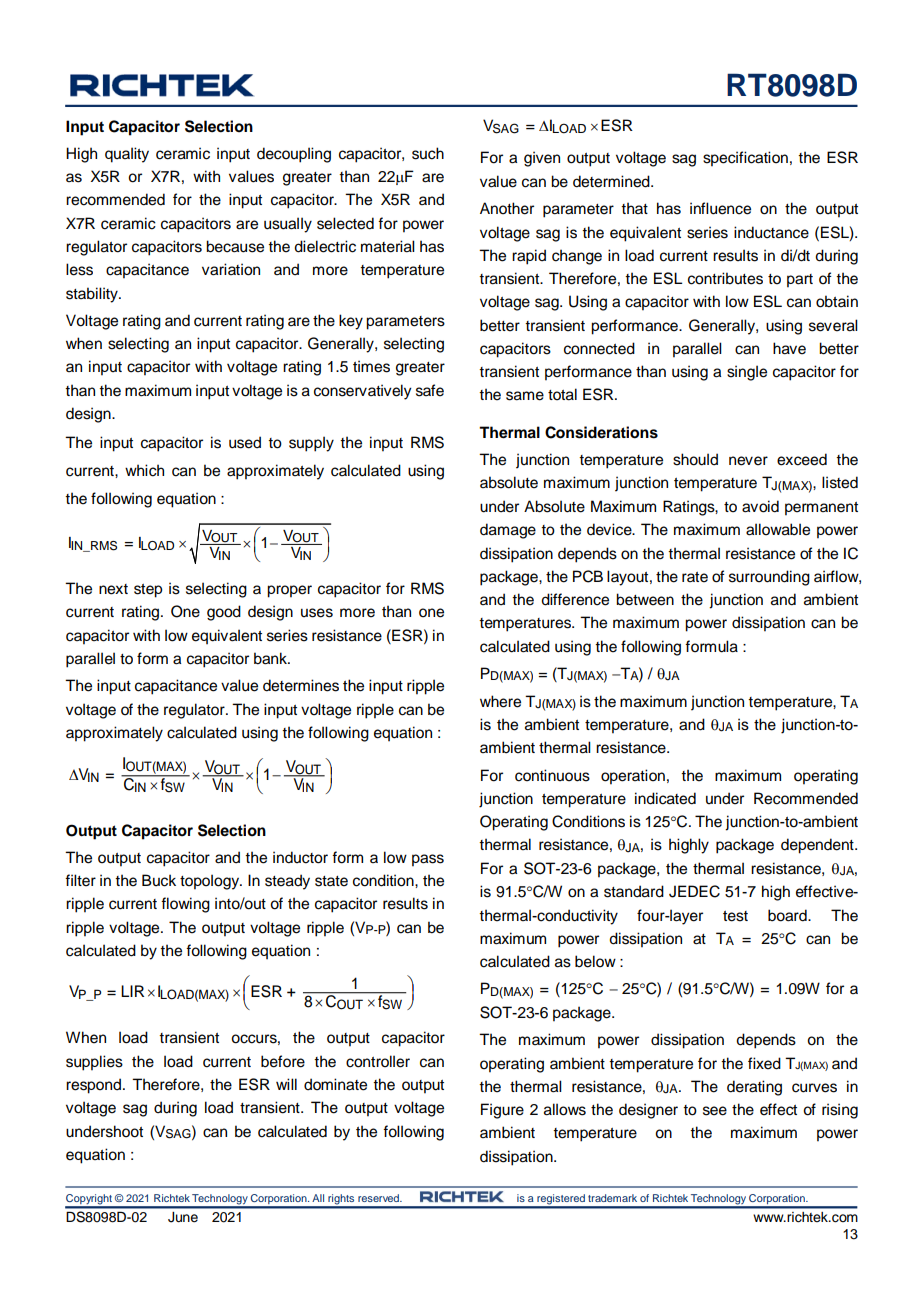  What do you see at coordinates (500, 701) in the page?
I see `where` at bounding box center [500, 701].
